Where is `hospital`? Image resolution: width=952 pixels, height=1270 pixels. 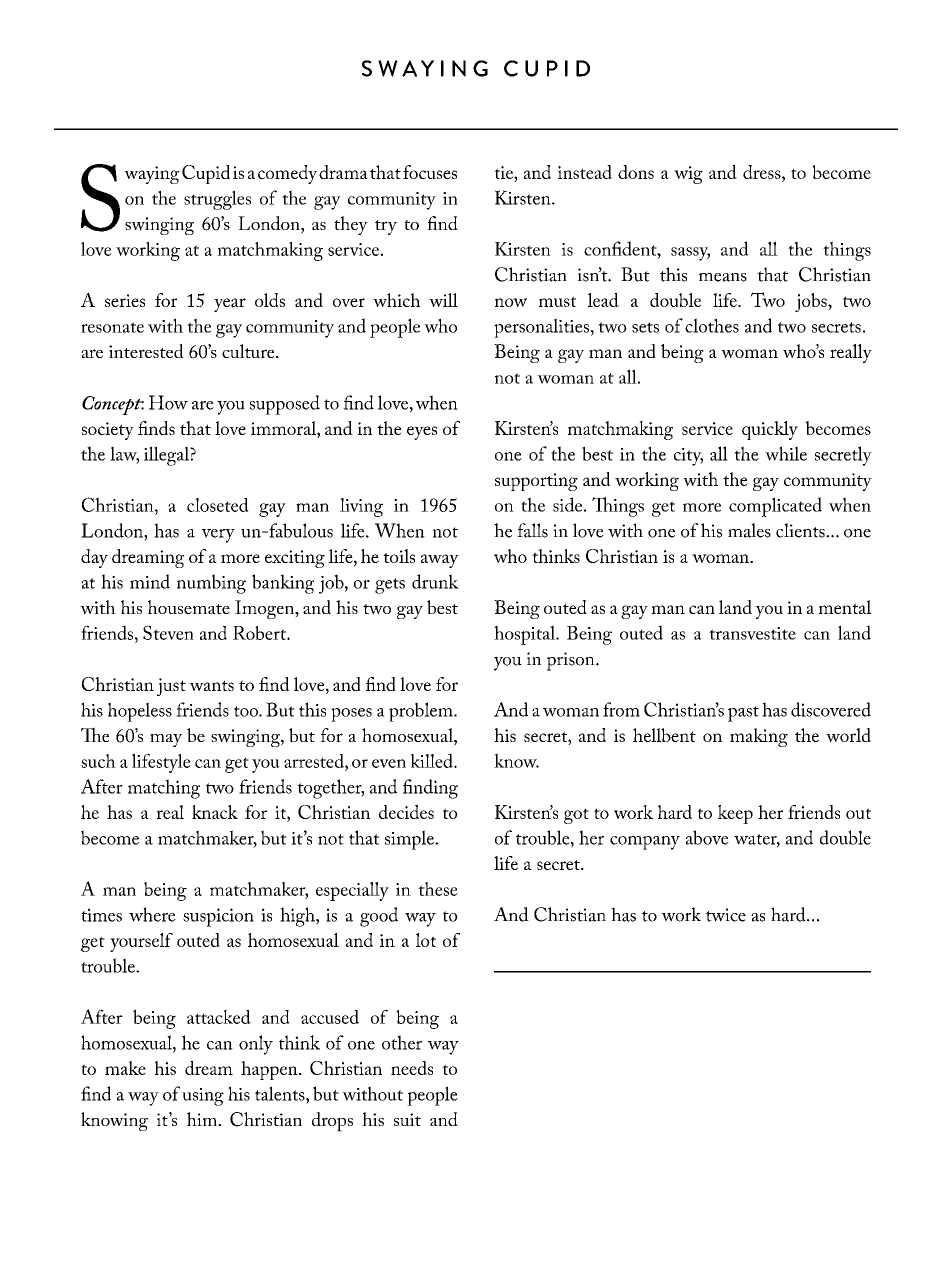 hospital is located at coordinates (525, 635).
